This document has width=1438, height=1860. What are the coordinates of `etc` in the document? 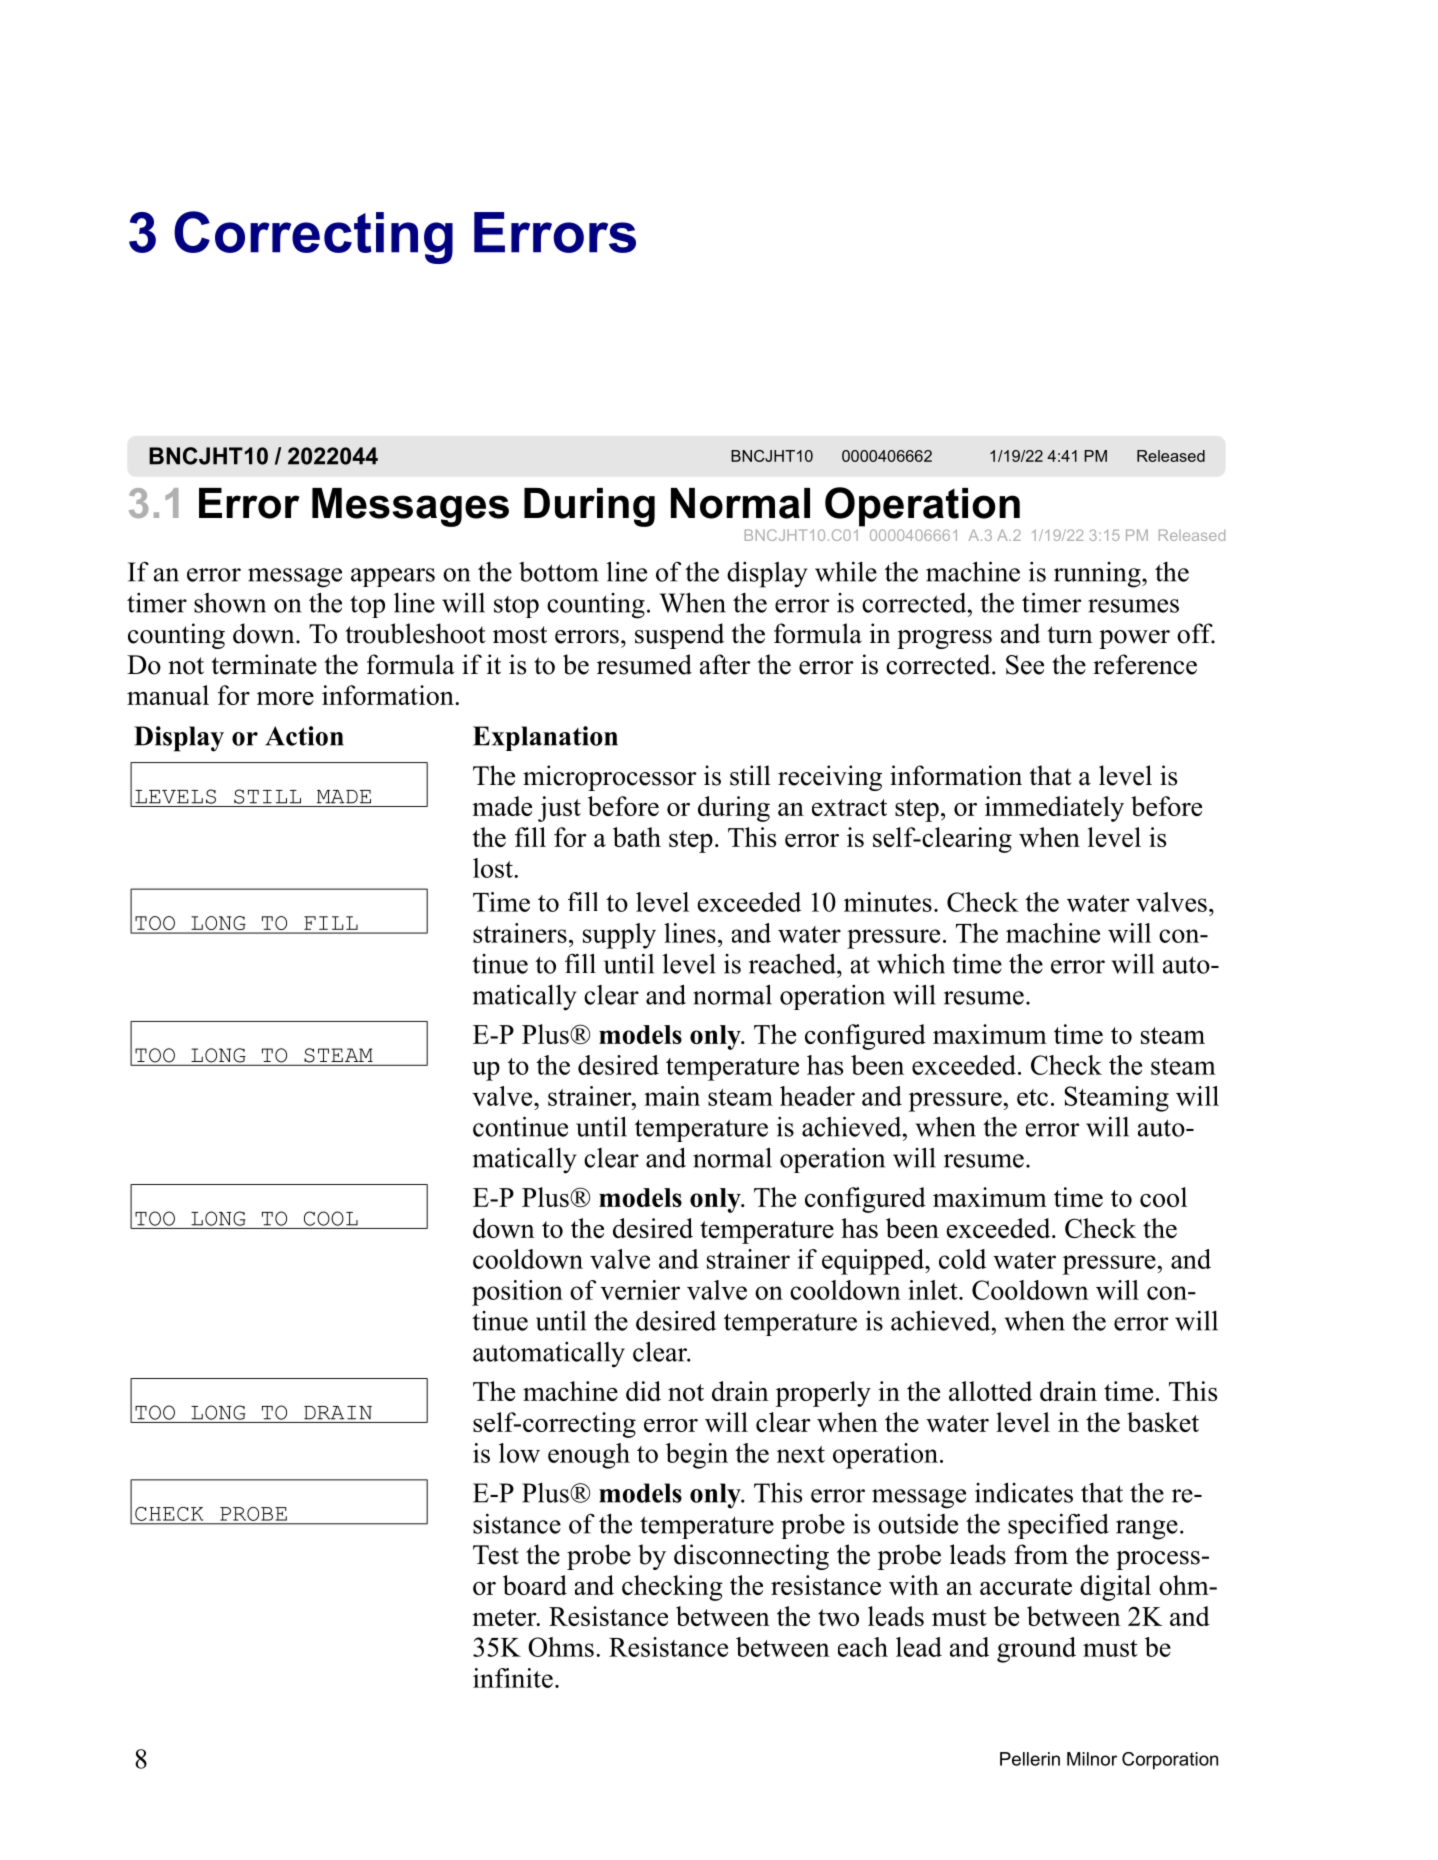 It's located at (1032, 1097).
